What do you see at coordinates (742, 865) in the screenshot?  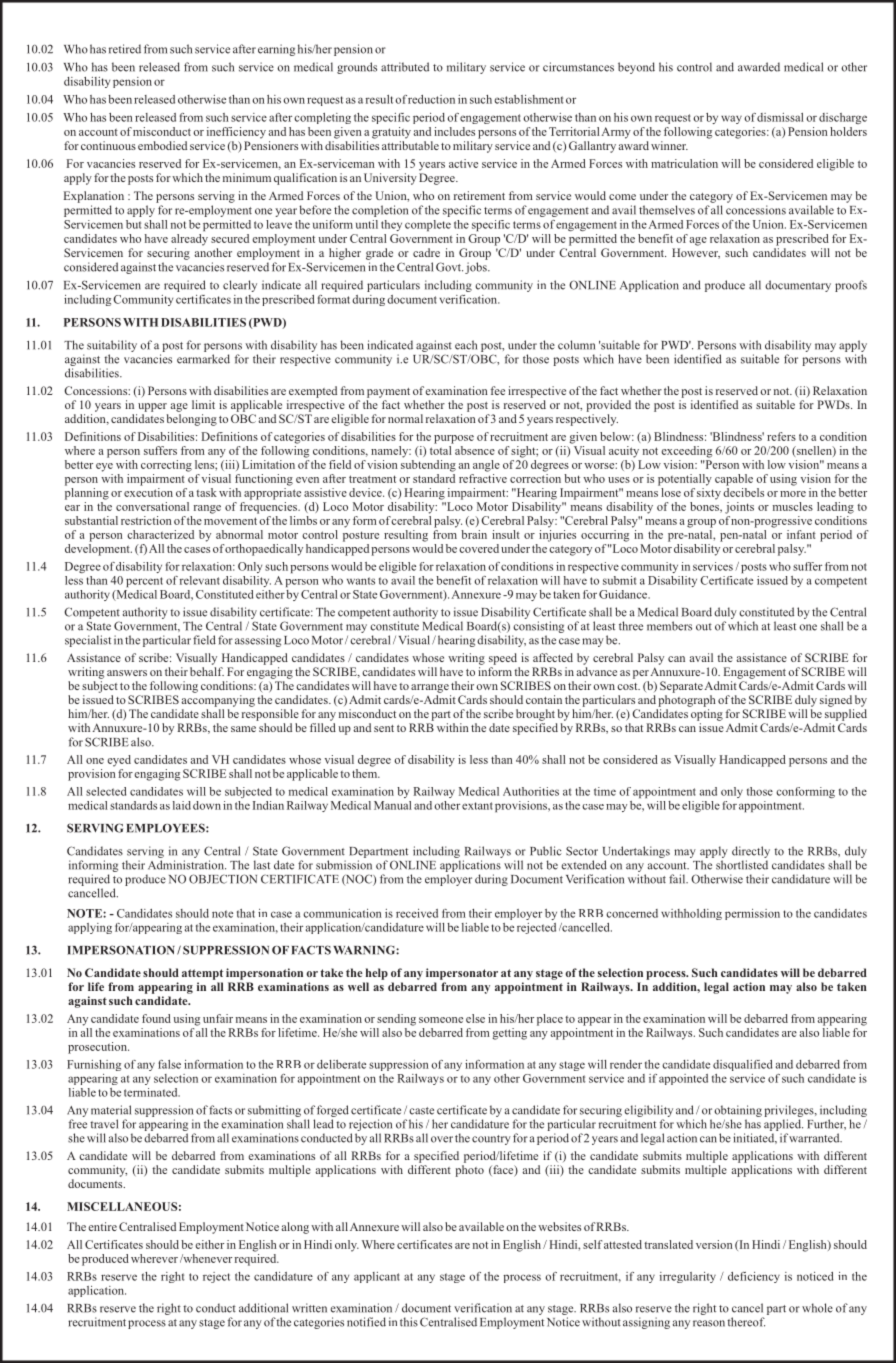 I see `shortlisted` at bounding box center [742, 865].
